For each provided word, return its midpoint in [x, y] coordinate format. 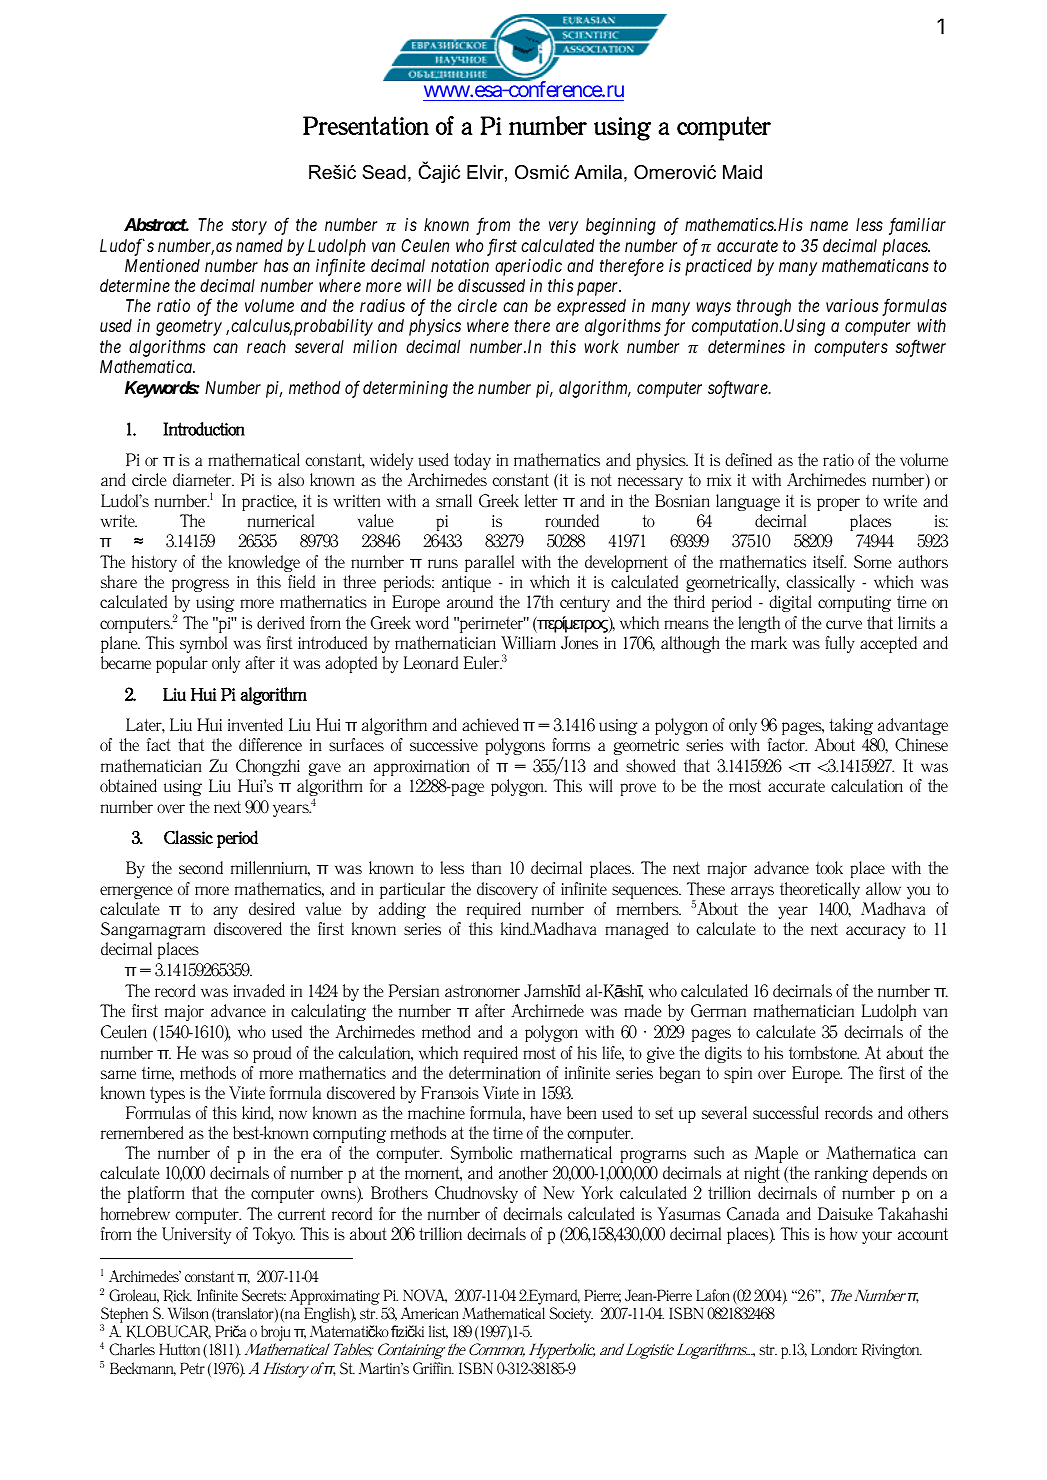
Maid [742, 172]
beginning [621, 226]
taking [851, 726]
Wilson [188, 1313]
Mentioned [162, 265]
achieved [490, 724]
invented [255, 724]
